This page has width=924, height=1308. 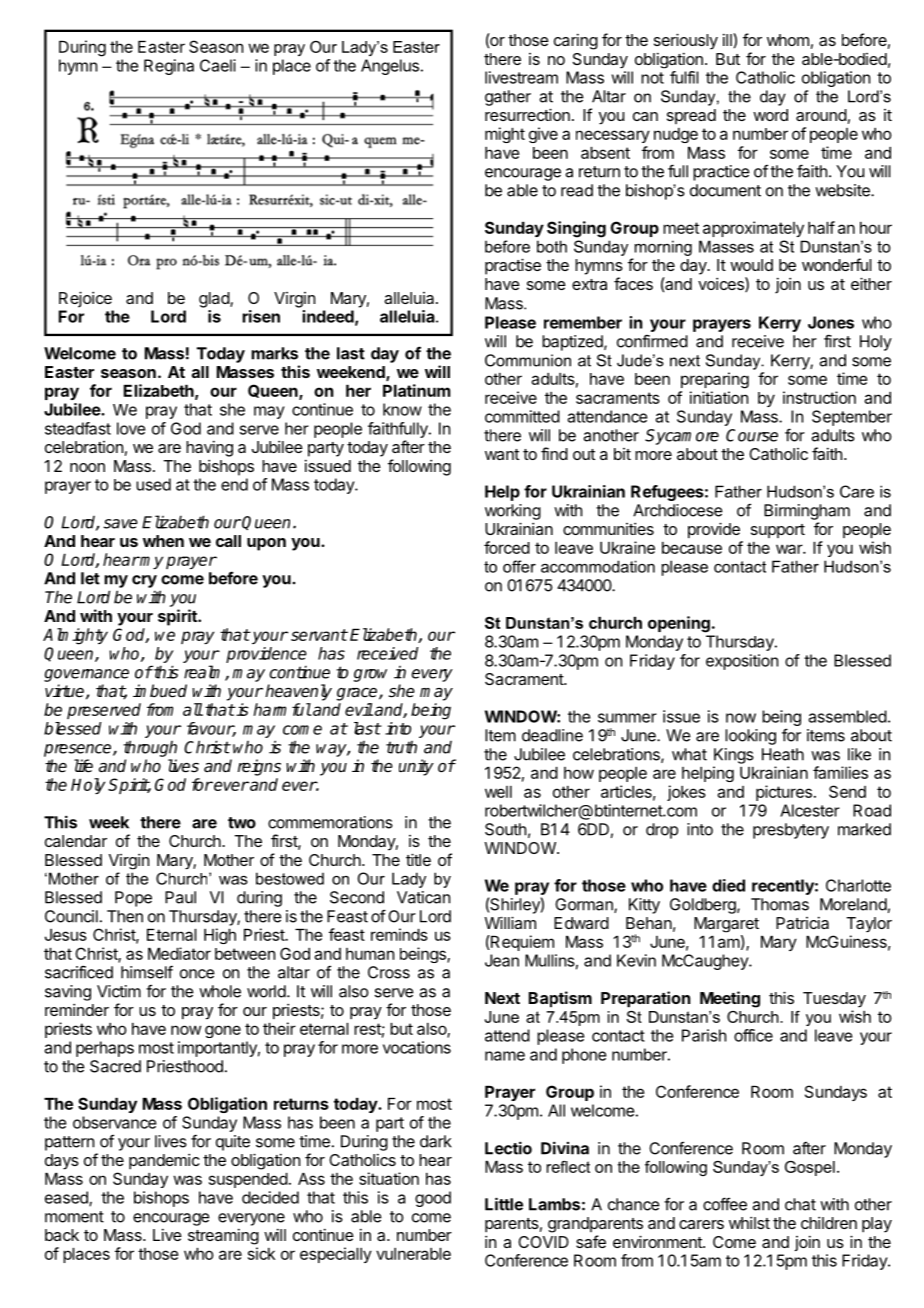 I want to click on gather, so click(x=508, y=98).
